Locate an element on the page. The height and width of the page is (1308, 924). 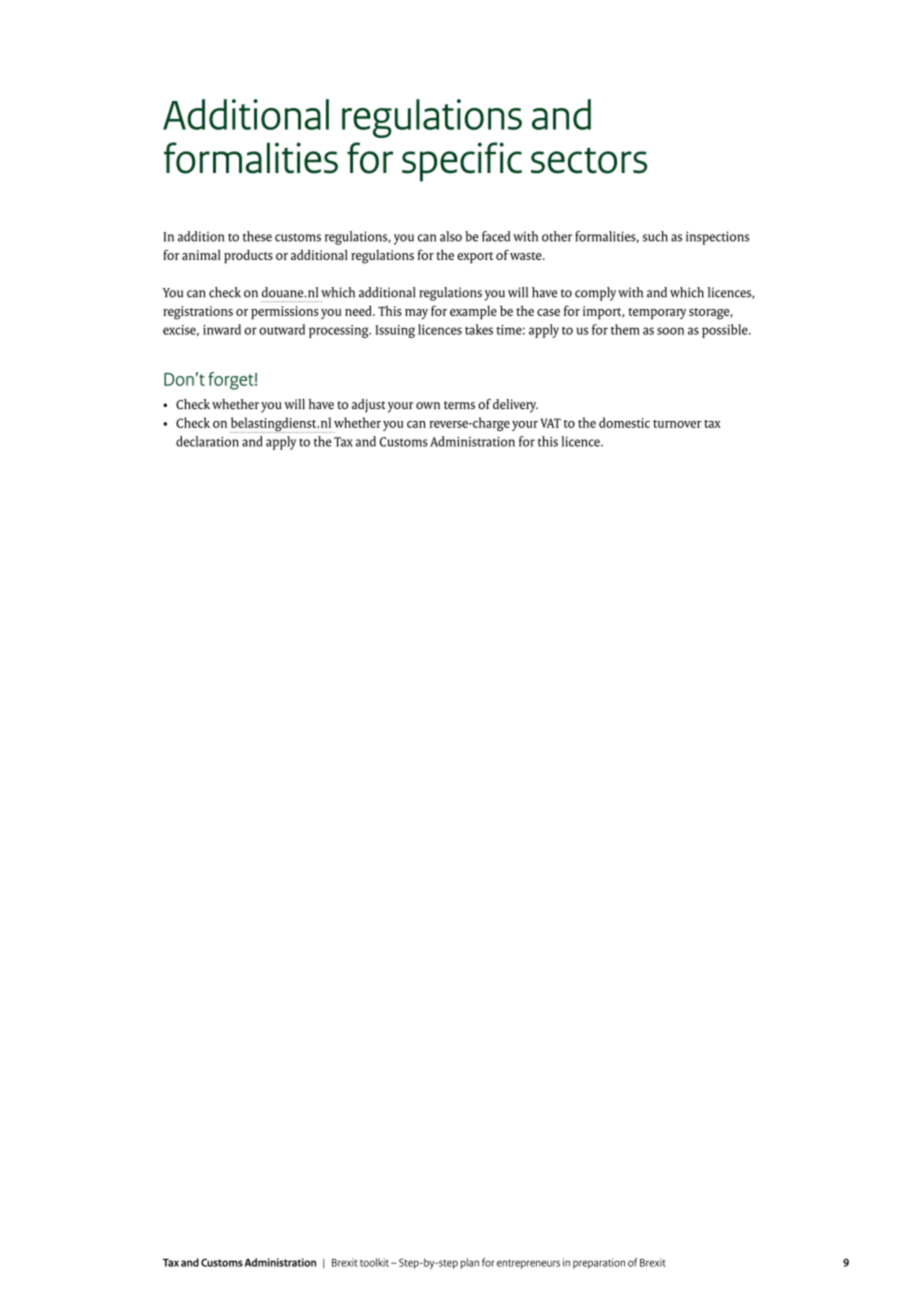
specific is located at coordinates (462, 162).
